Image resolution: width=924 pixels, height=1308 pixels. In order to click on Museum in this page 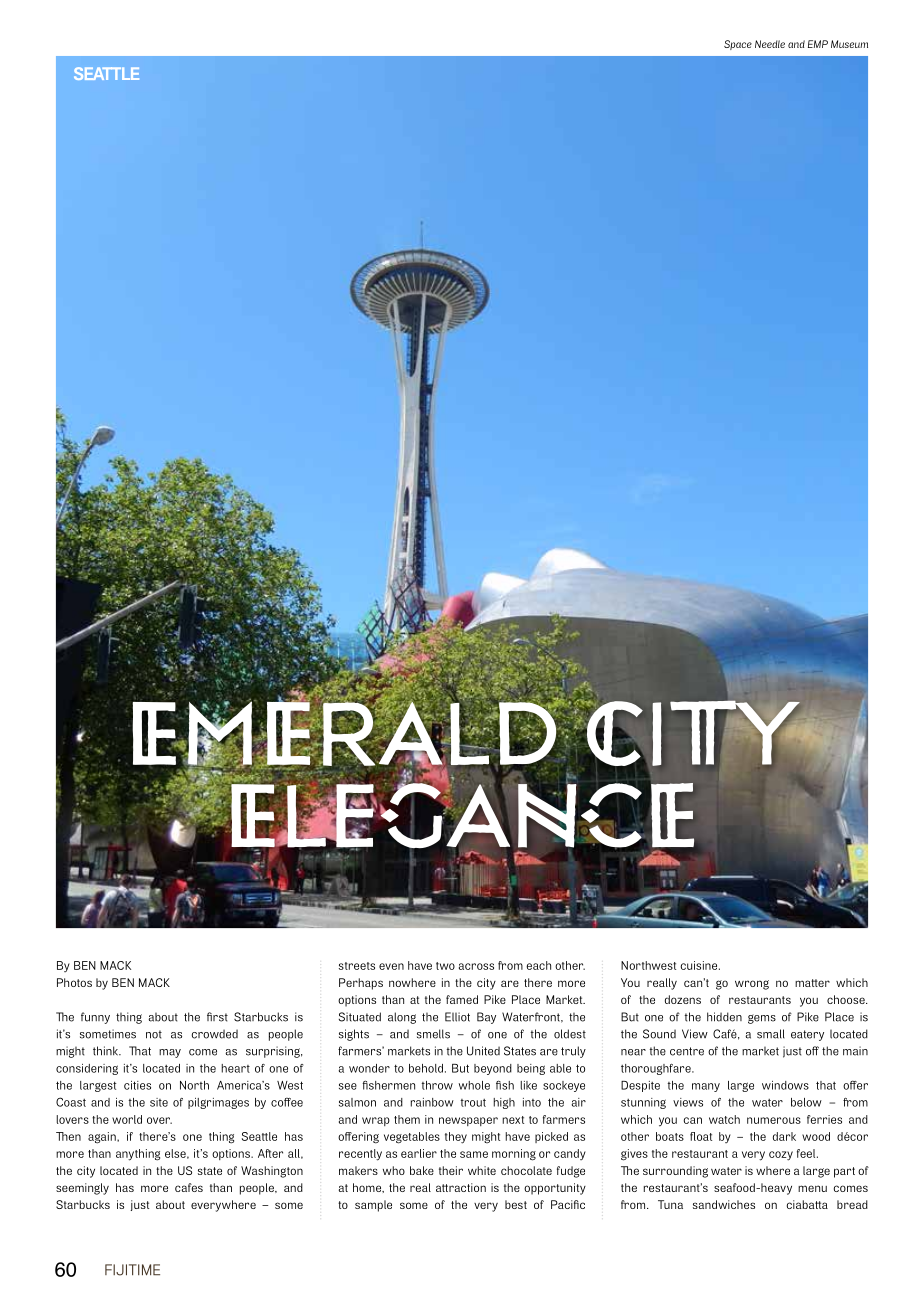, I will do `click(849, 44)`.
